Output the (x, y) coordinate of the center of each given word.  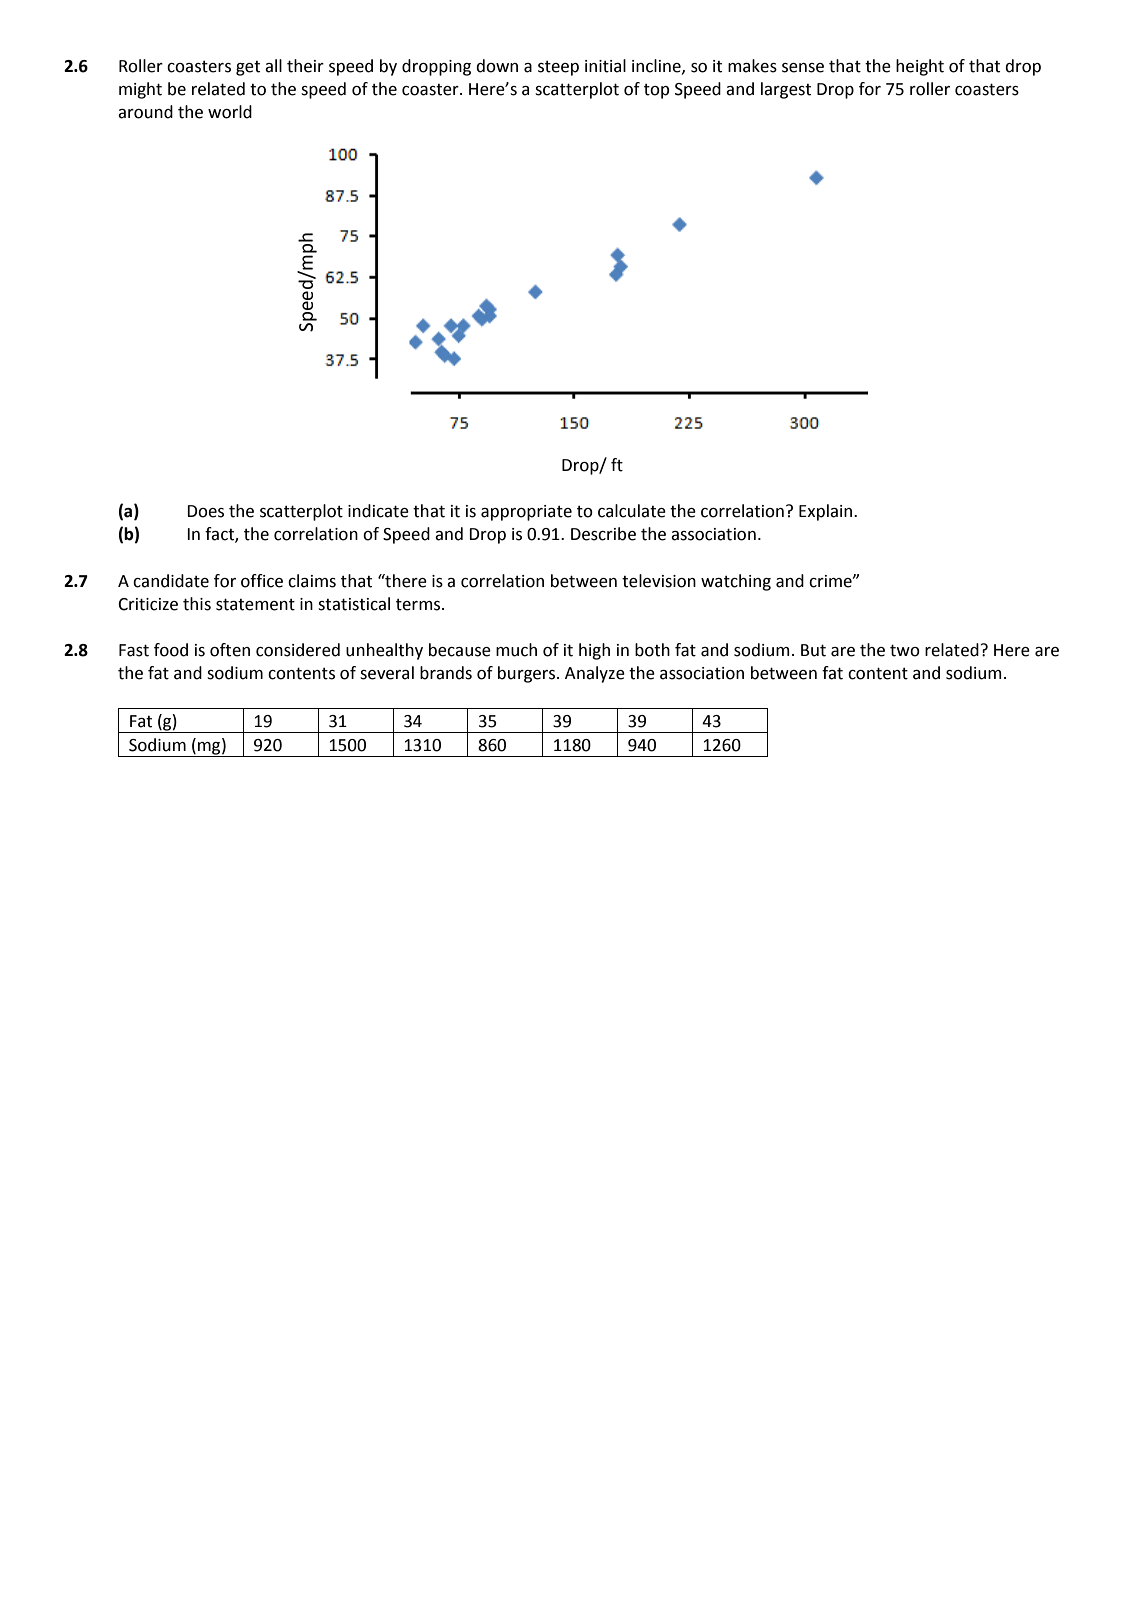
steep (558, 68)
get (248, 68)
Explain (827, 512)
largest (786, 90)
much (516, 650)
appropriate (526, 513)
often (230, 650)
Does (205, 511)
